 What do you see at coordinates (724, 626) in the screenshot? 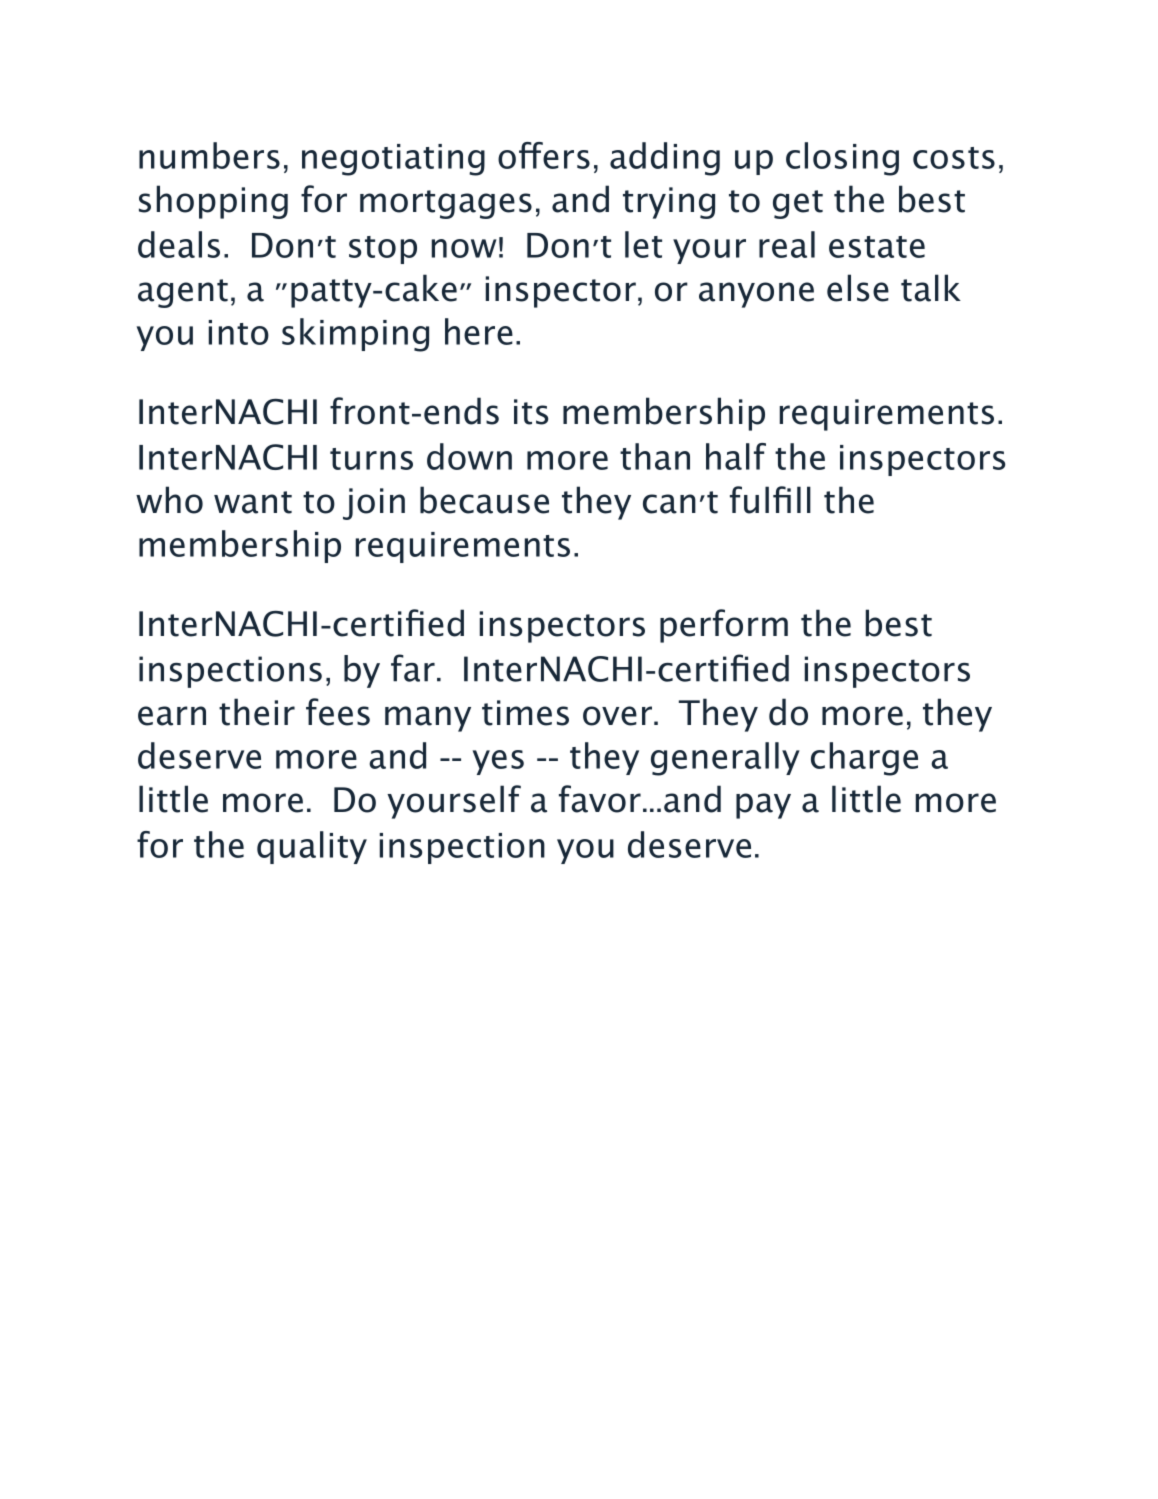
I see `perform` at bounding box center [724, 626].
